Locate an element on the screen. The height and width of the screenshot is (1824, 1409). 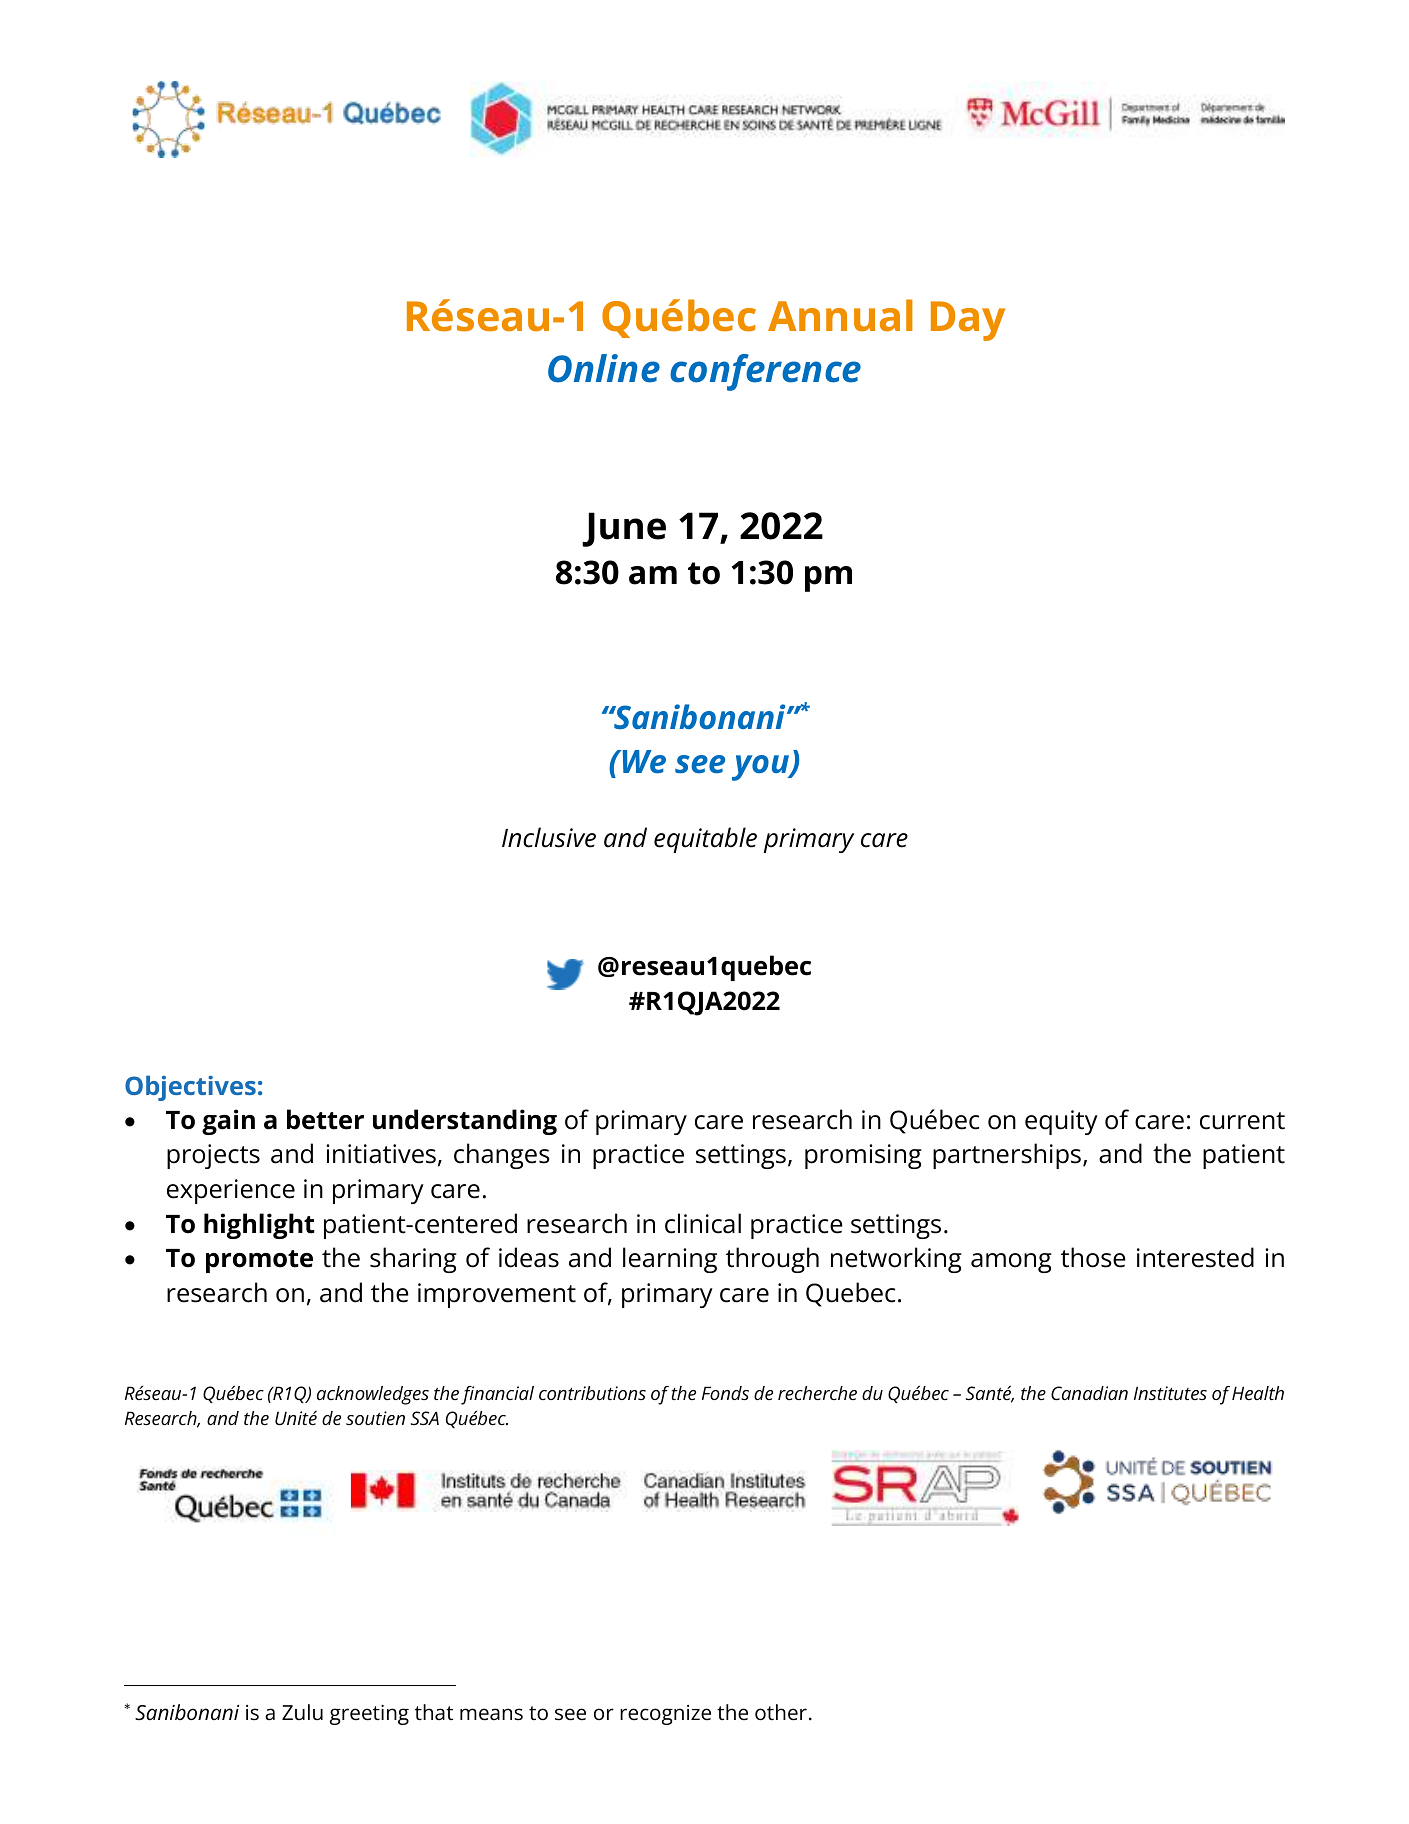
equitable is located at coordinates (705, 840).
